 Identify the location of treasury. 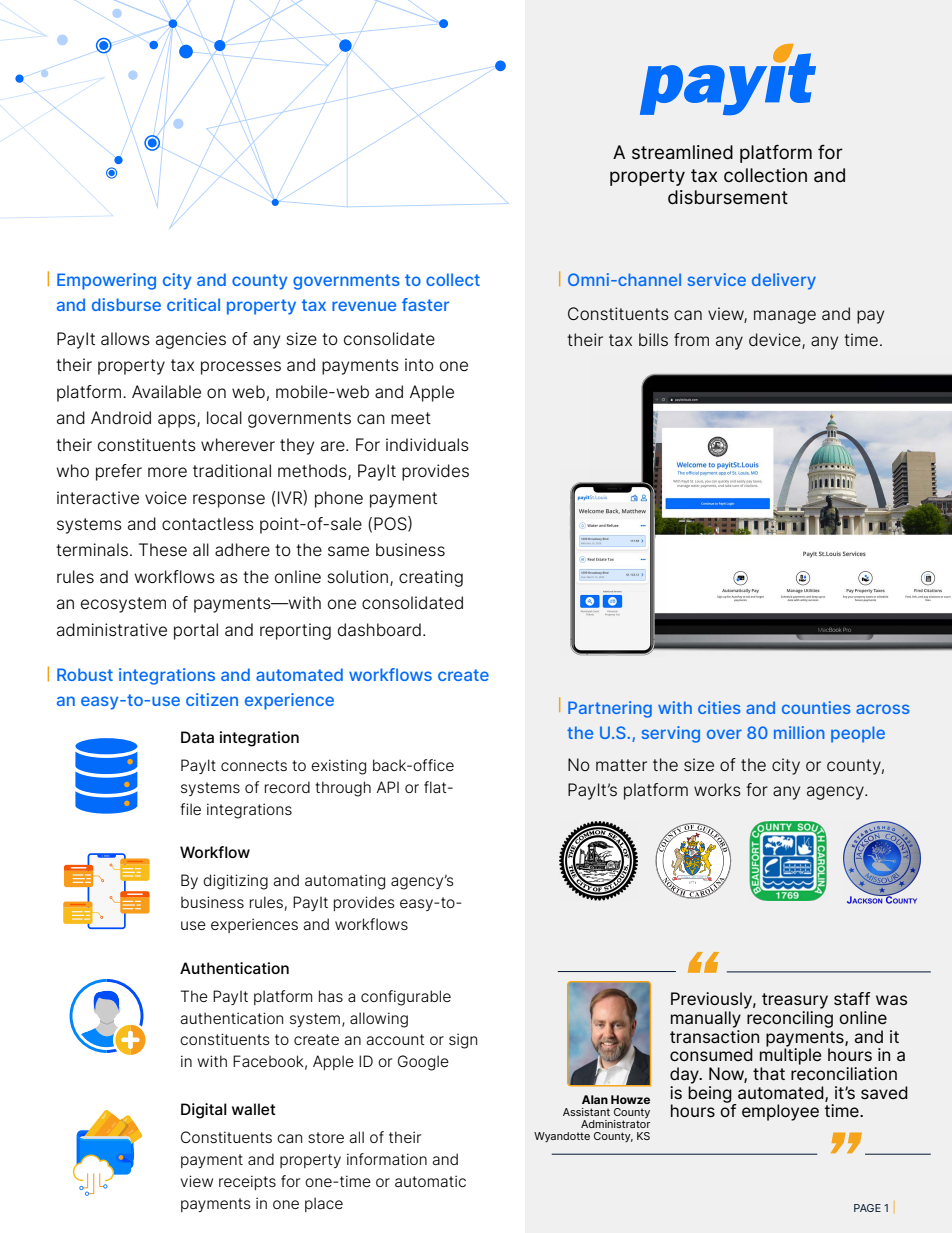
(795, 1001).
